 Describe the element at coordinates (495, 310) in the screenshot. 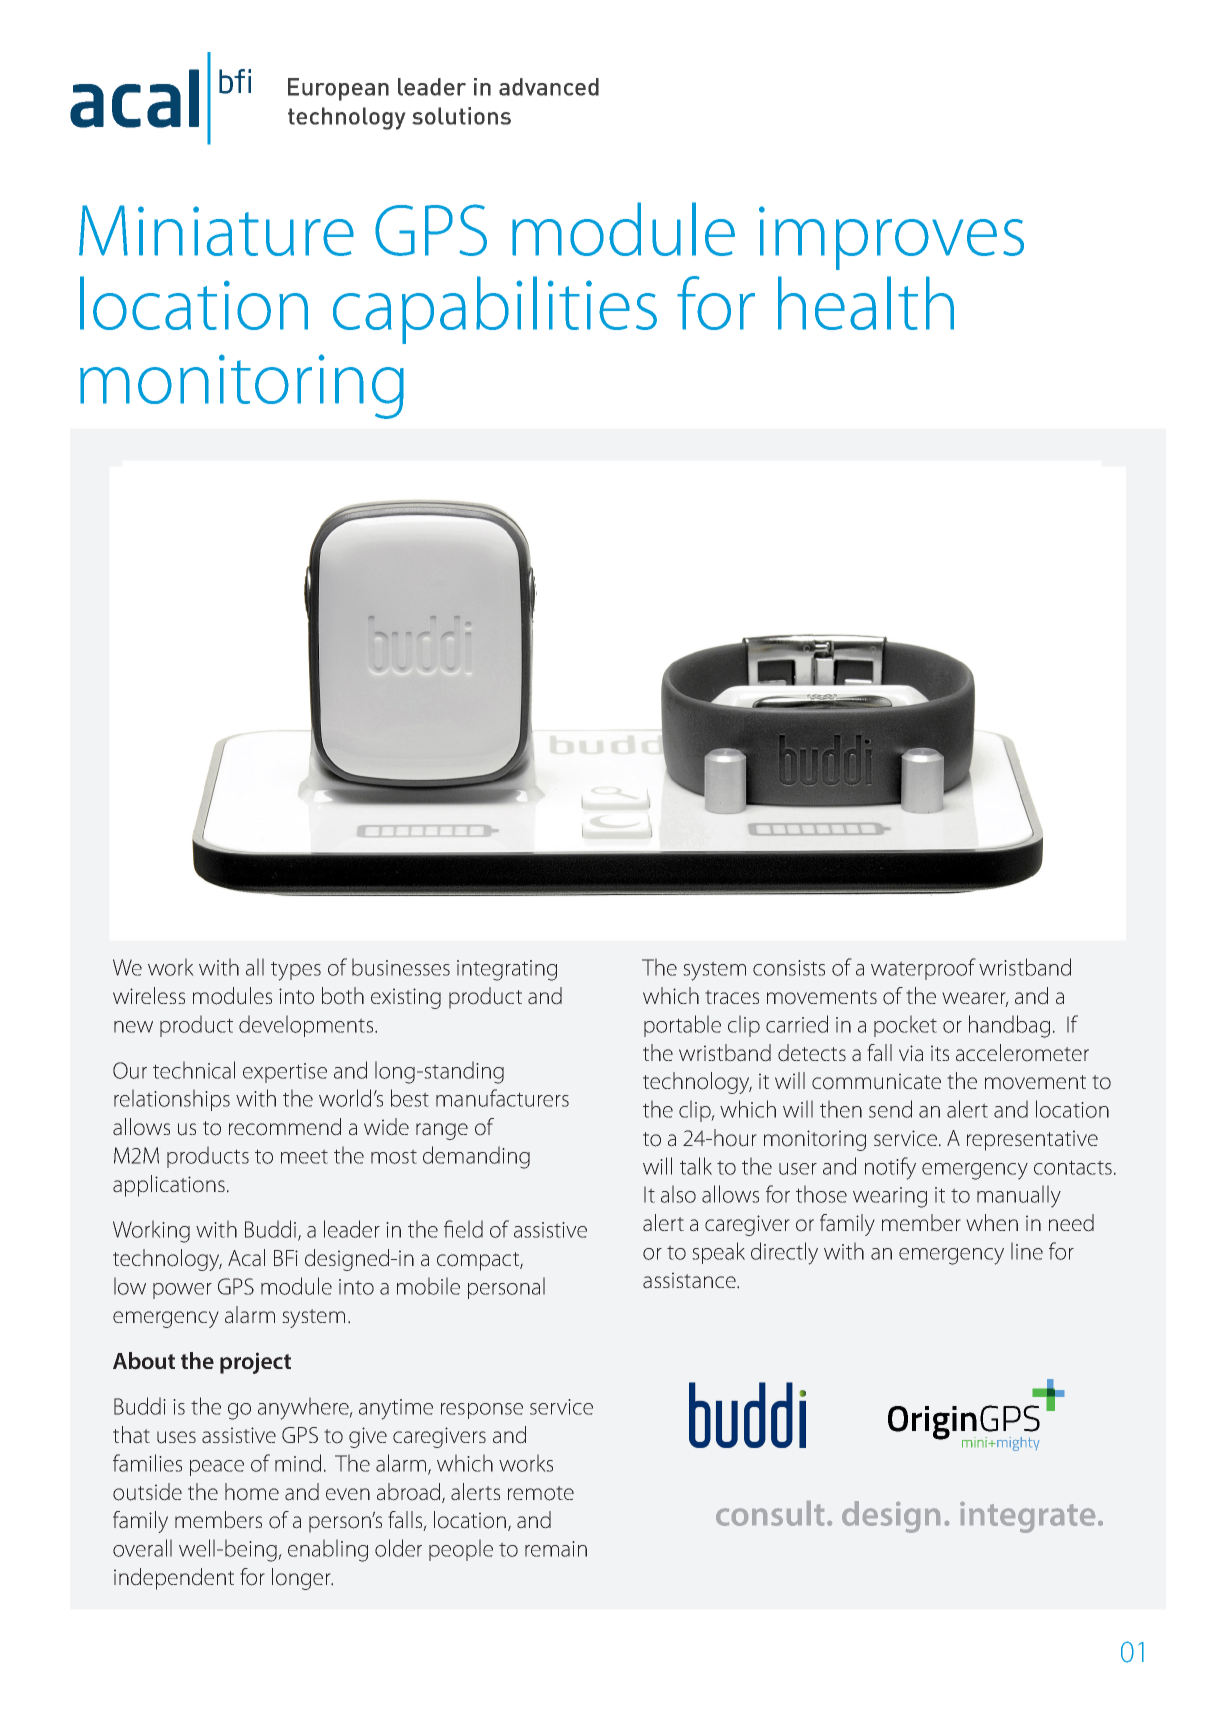

I see `capabilities` at that location.
